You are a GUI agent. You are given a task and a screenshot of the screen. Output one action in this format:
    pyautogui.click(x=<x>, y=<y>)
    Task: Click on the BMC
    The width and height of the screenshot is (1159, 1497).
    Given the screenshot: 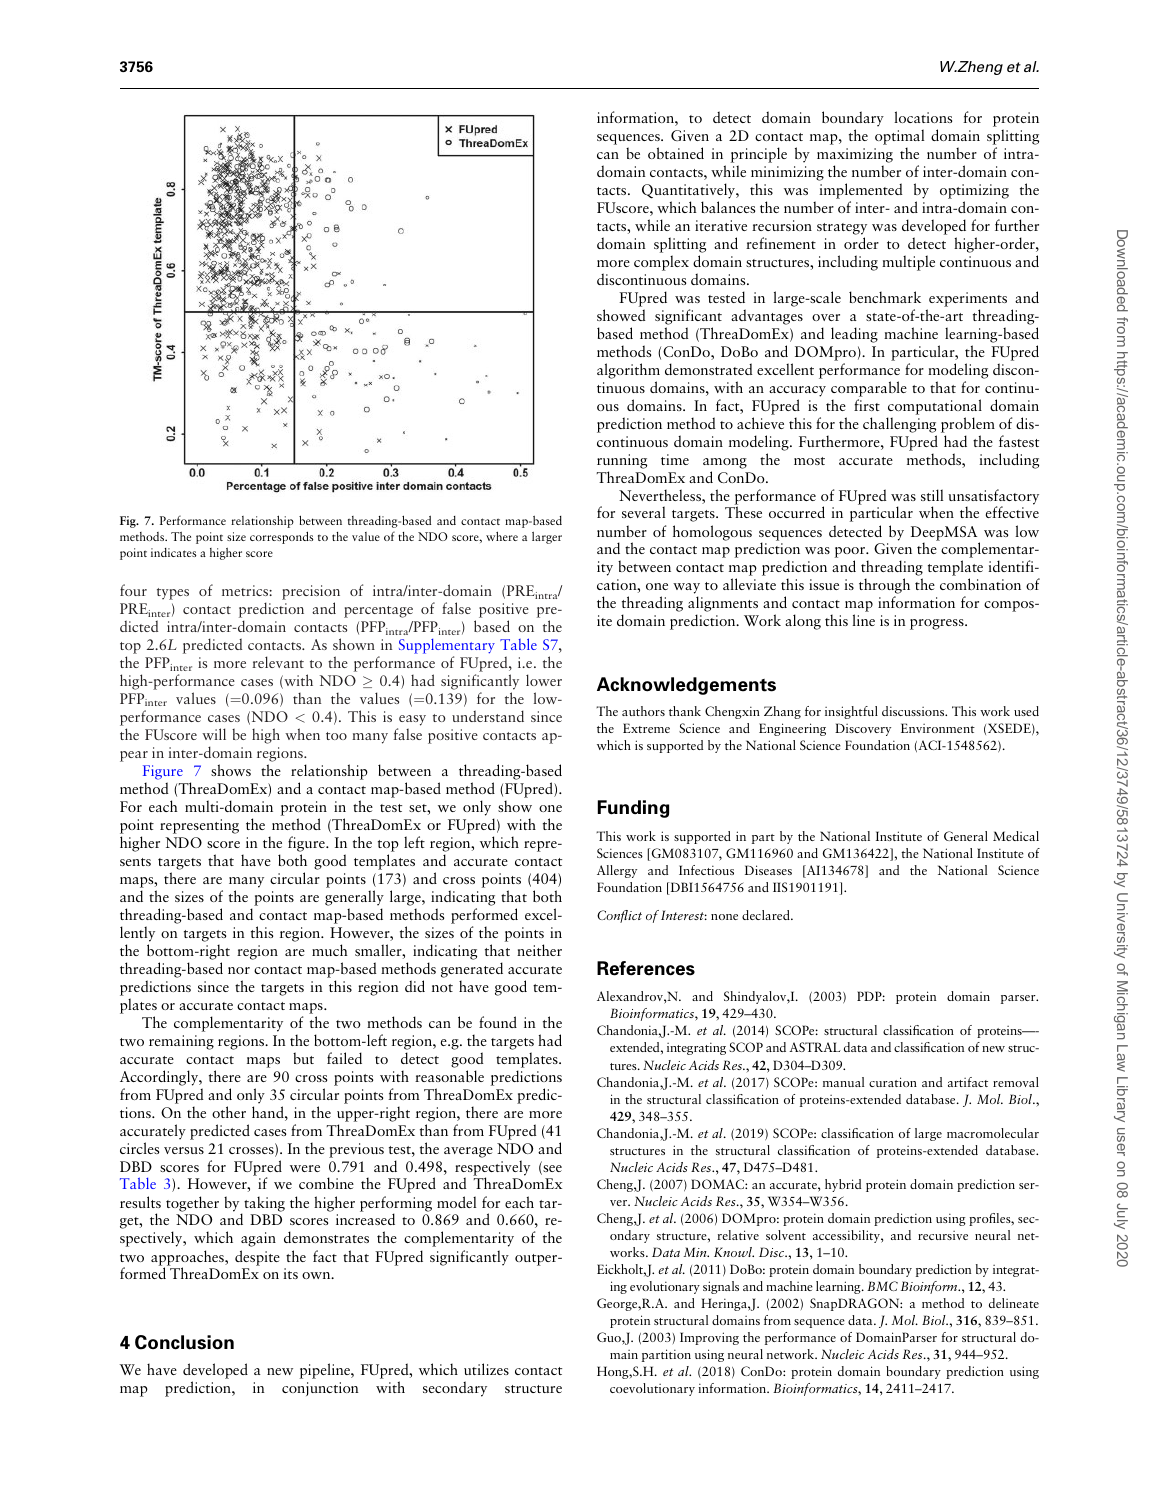 What is the action you would take?
    pyautogui.click(x=882, y=1286)
